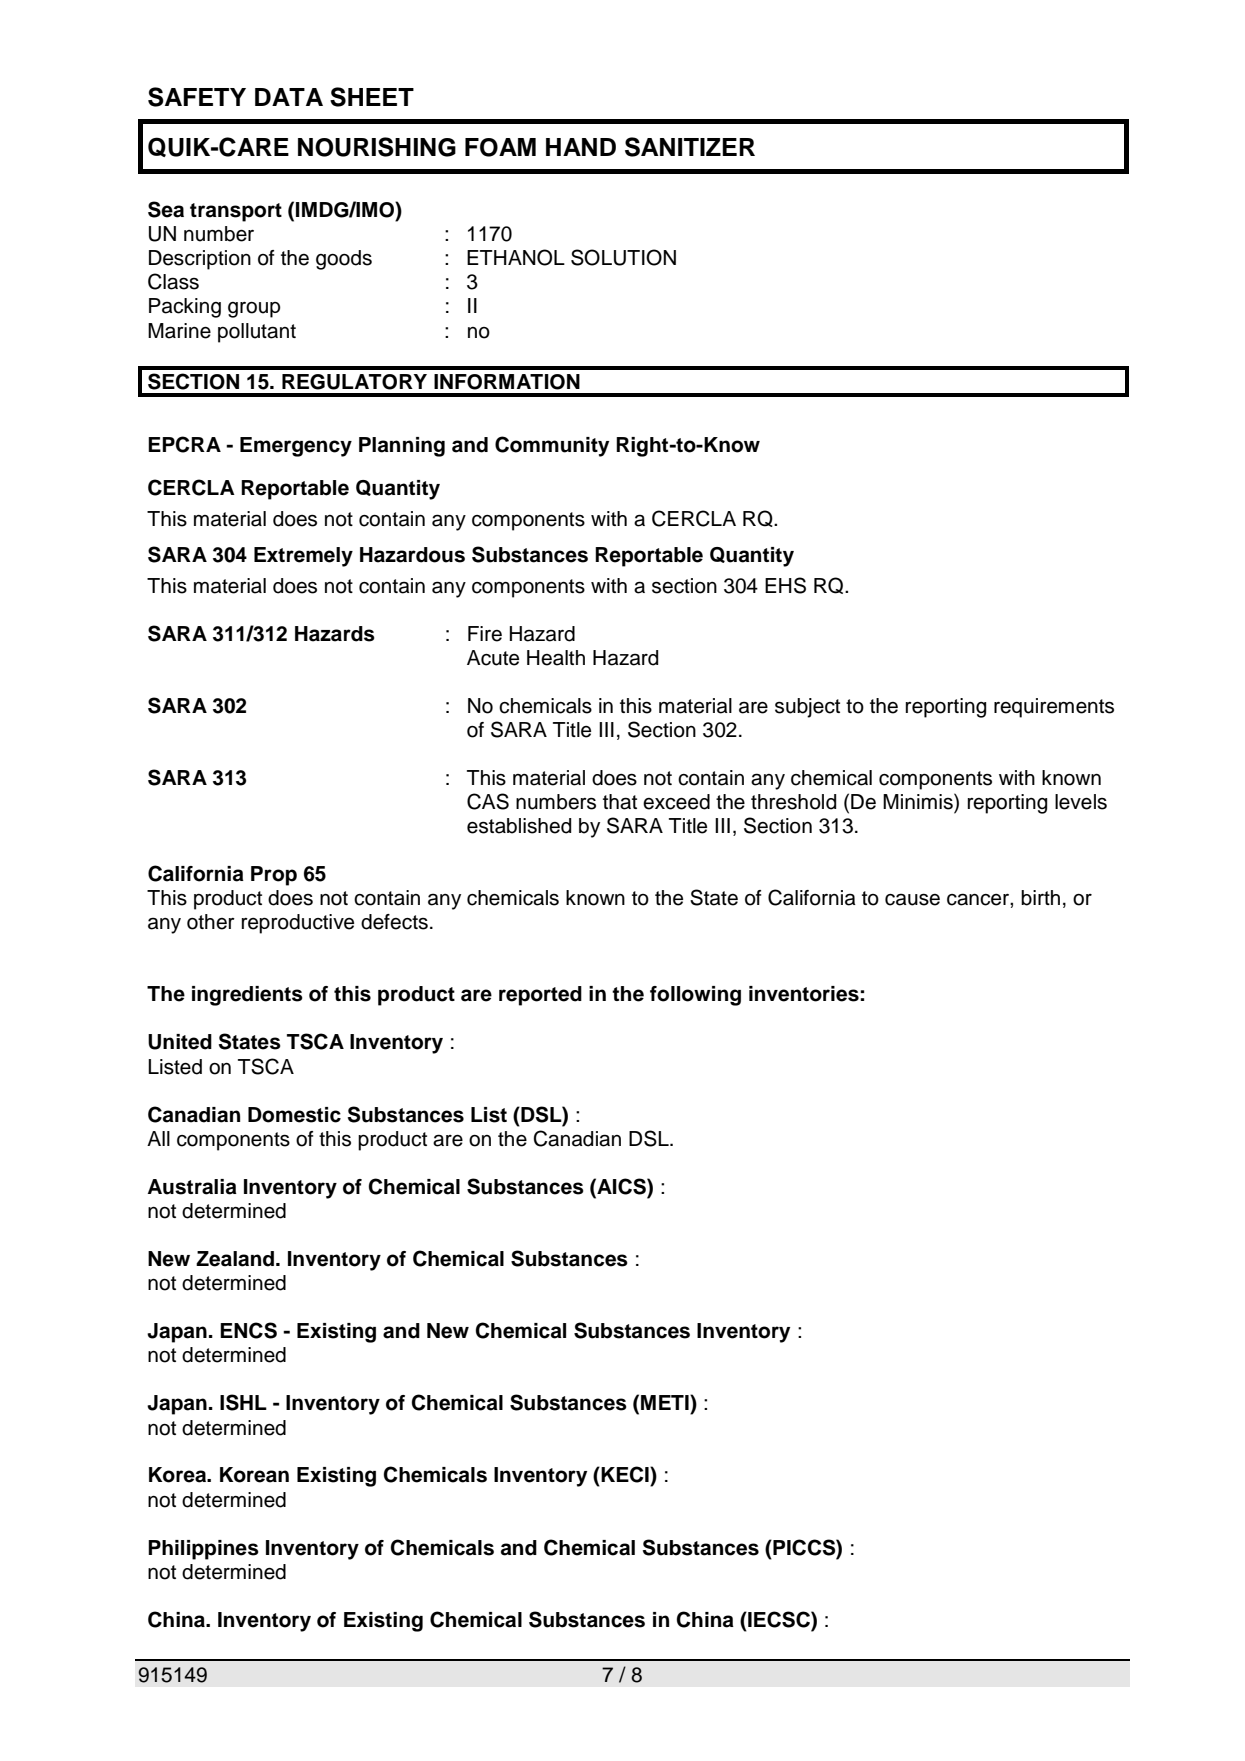  I want to click on SANITIZER, so click(690, 147).
